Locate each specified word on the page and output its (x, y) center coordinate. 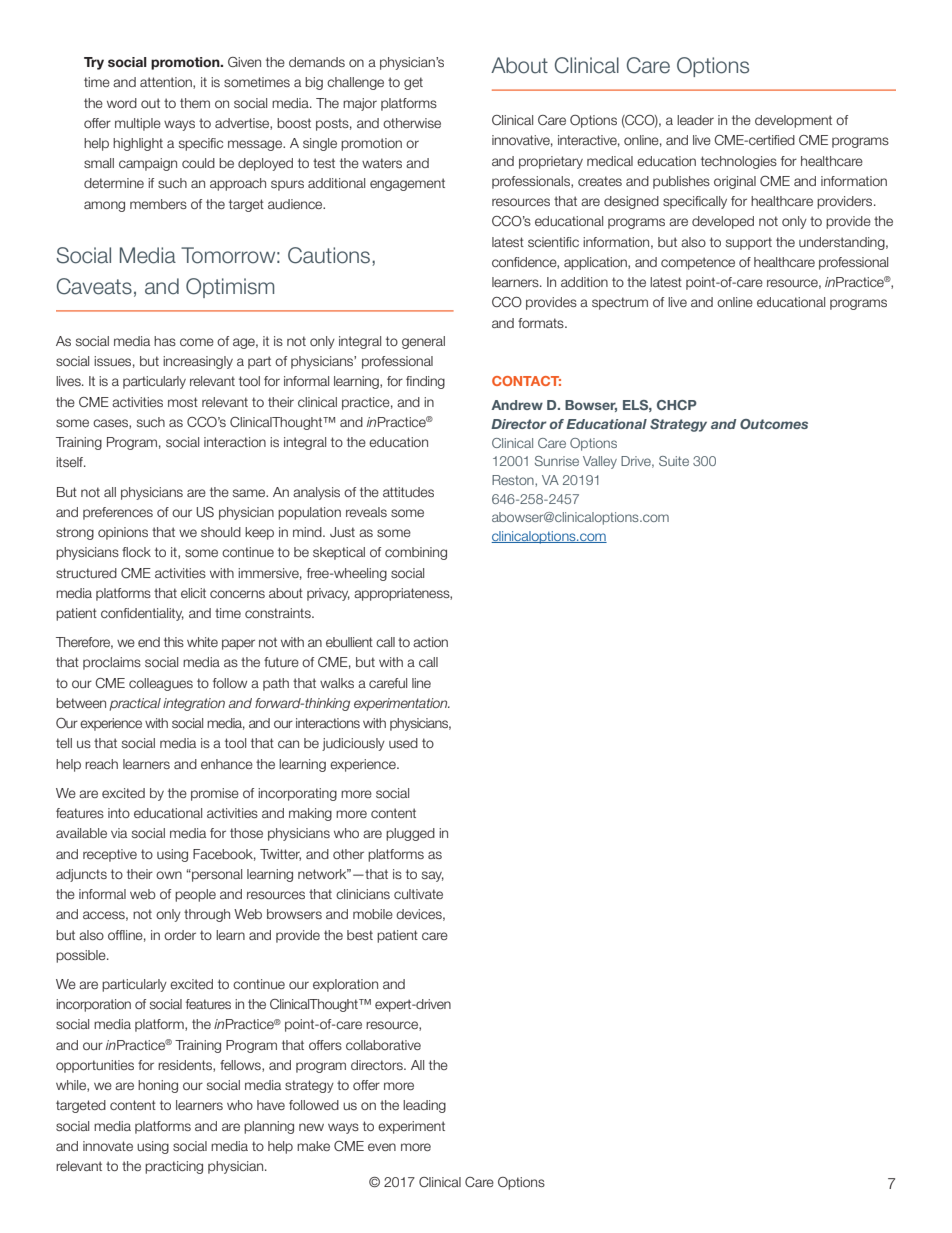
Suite (674, 461)
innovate (108, 1146)
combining (416, 553)
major (360, 104)
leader (695, 120)
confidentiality (142, 614)
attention (167, 83)
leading (424, 1106)
